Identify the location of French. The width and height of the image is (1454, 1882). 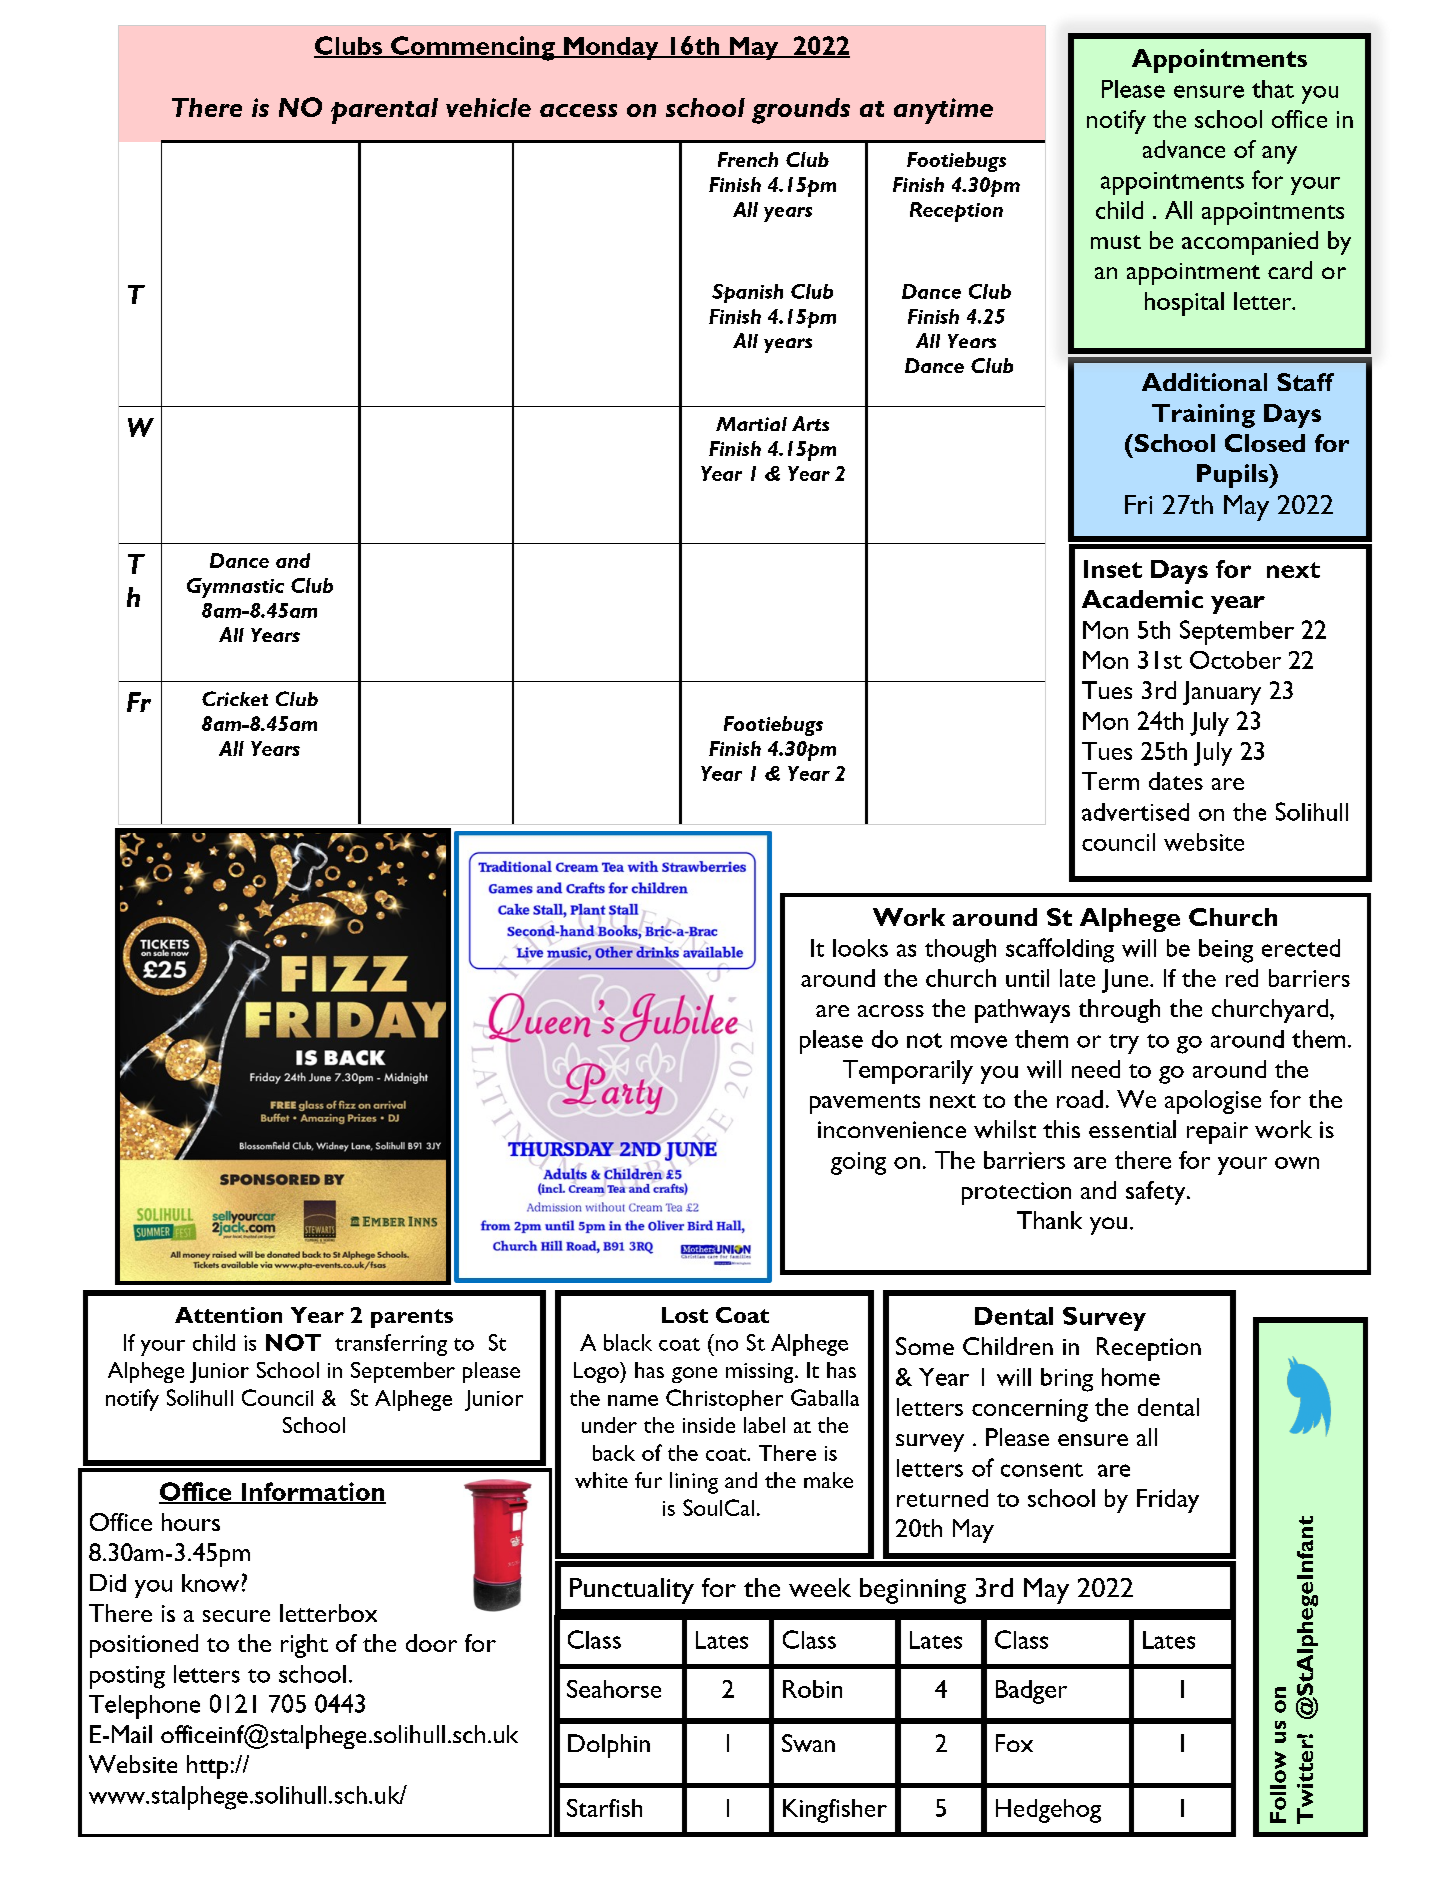
(748, 159).
